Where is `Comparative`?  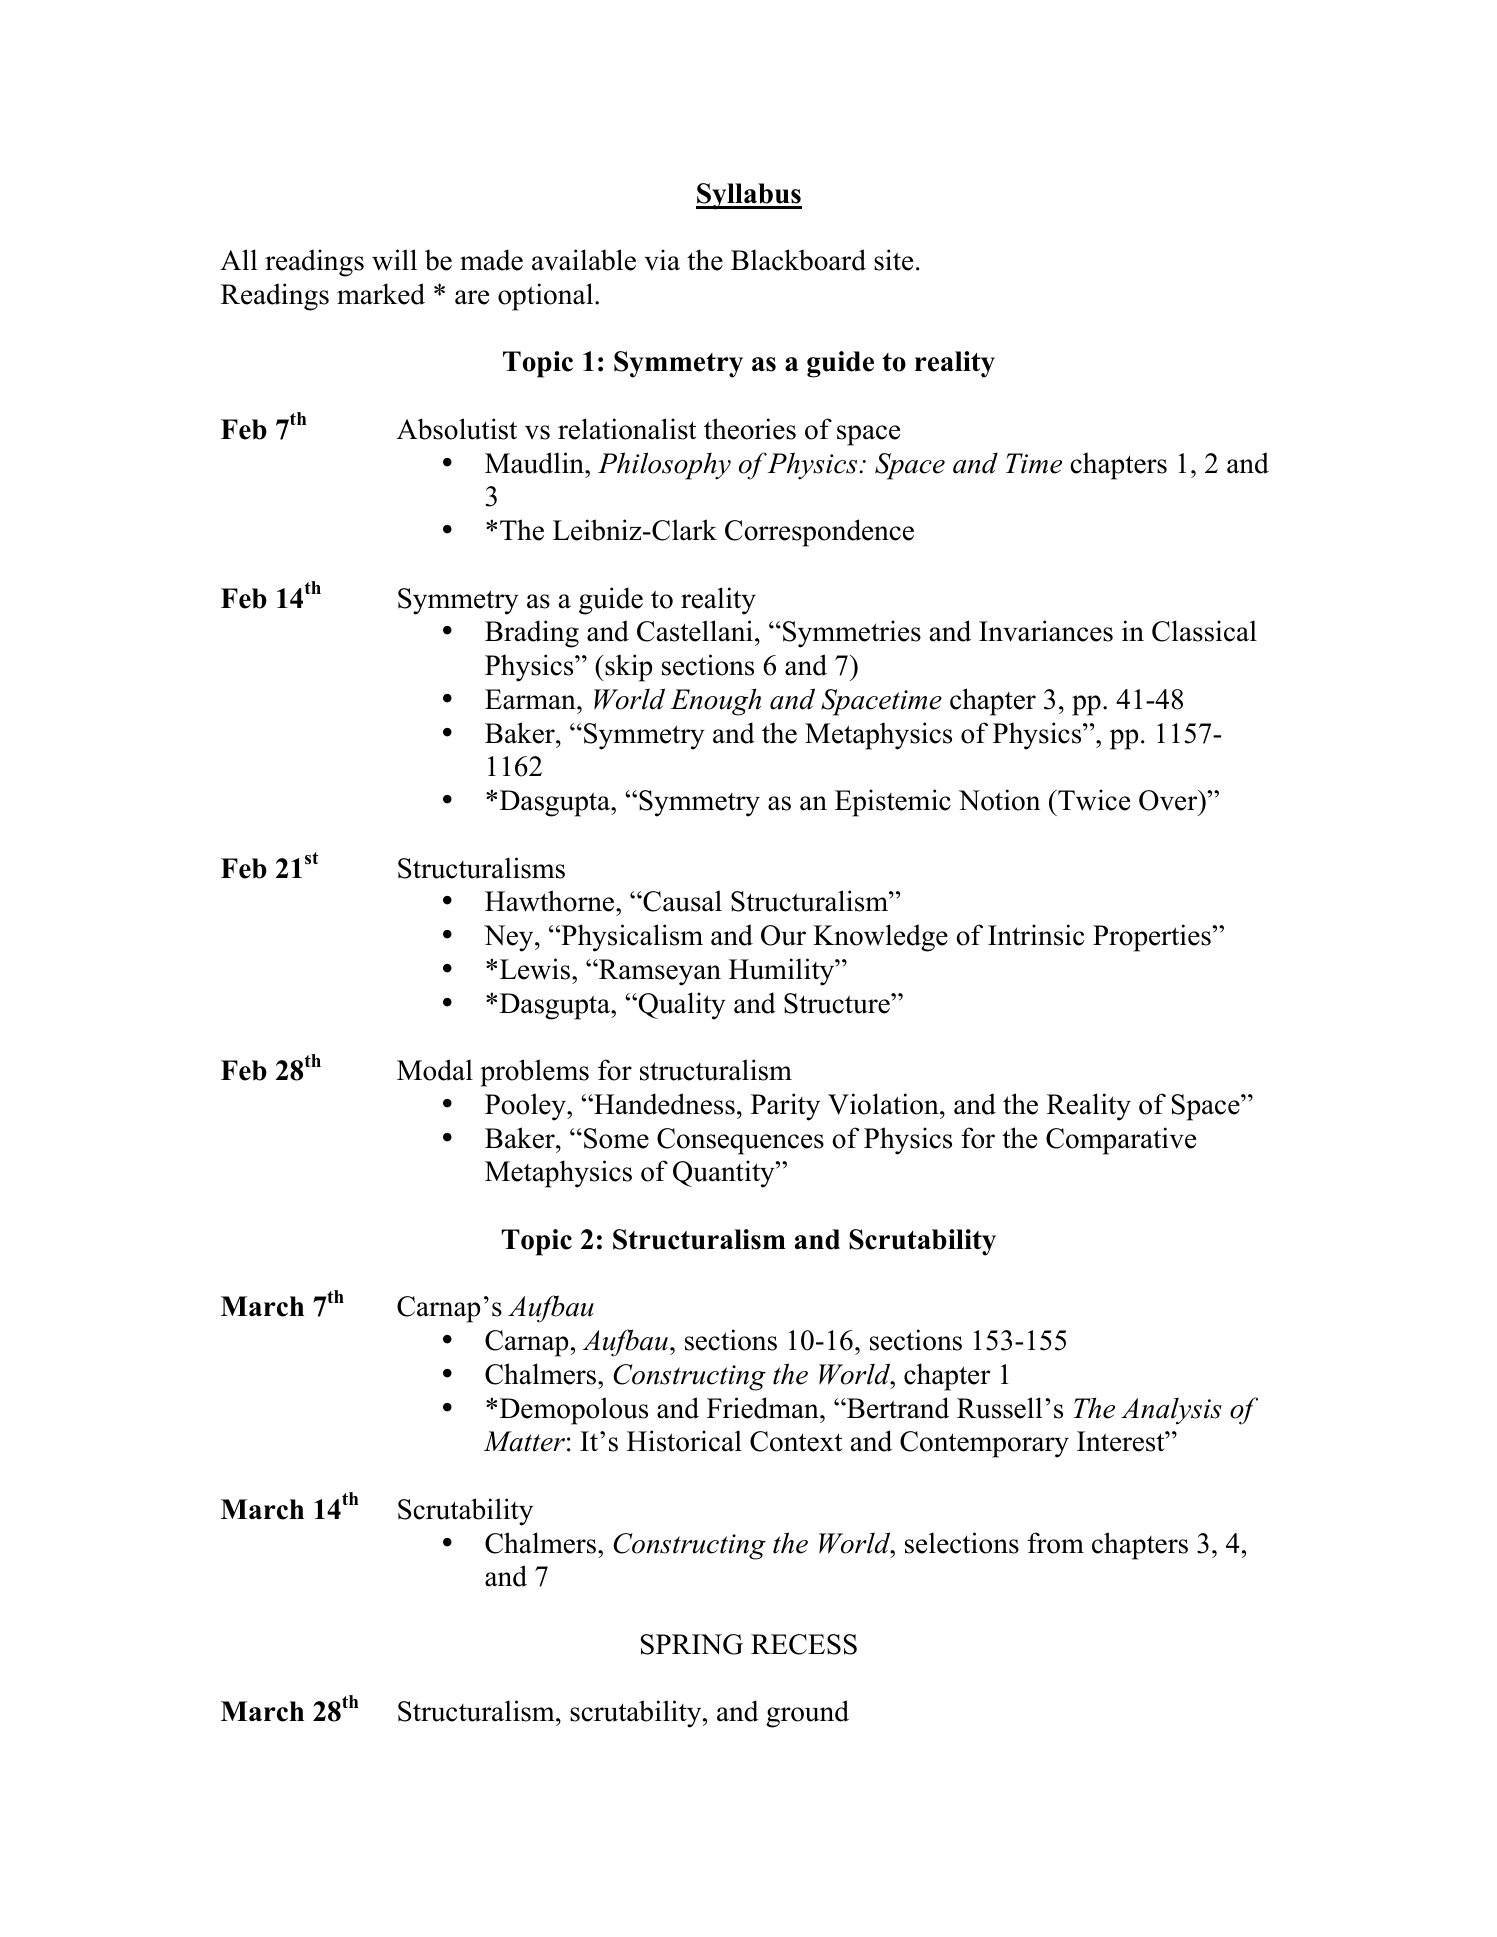 Comparative is located at coordinates (1121, 1141).
